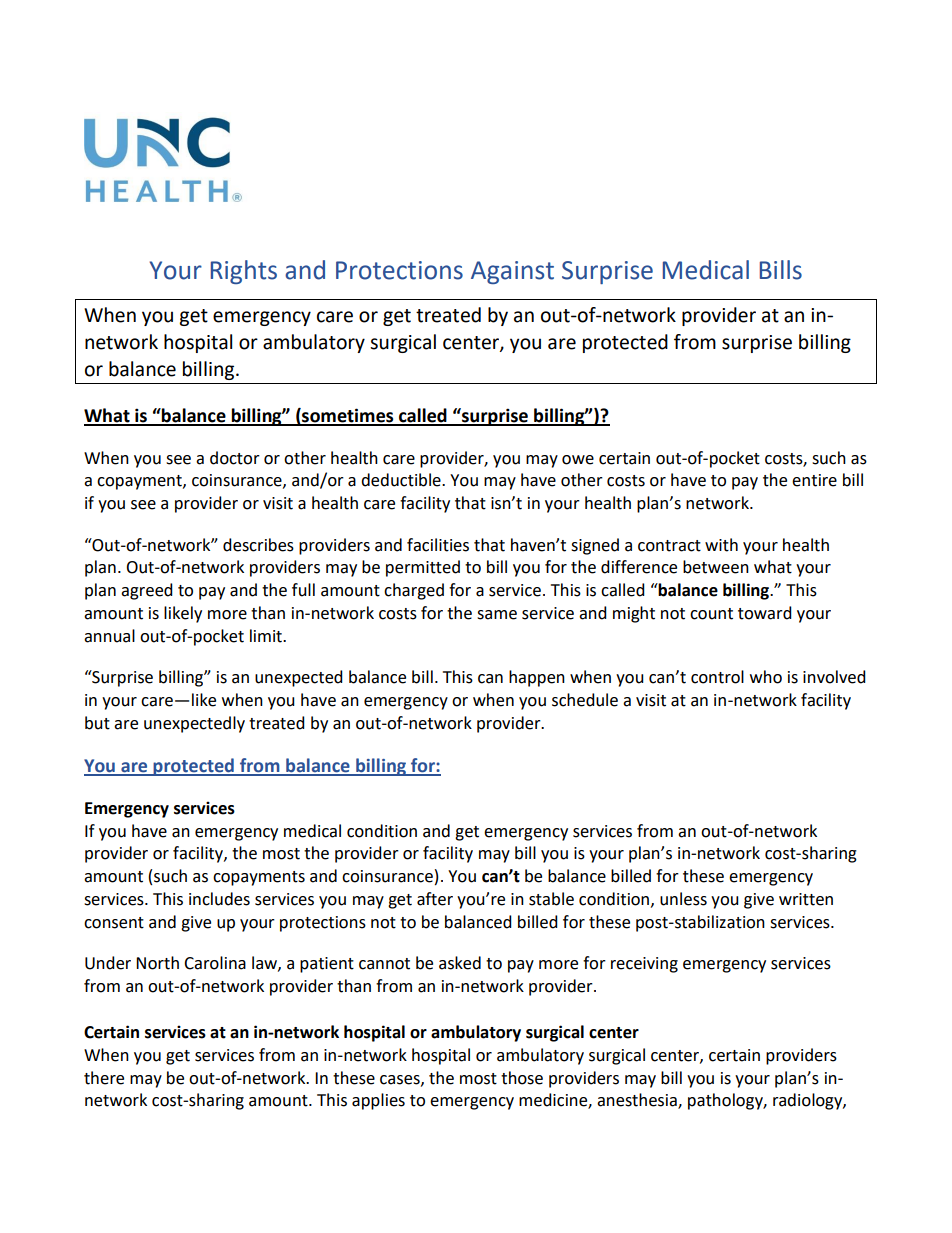 The width and height of the screenshot is (952, 1233). I want to click on after, so click(435, 899).
